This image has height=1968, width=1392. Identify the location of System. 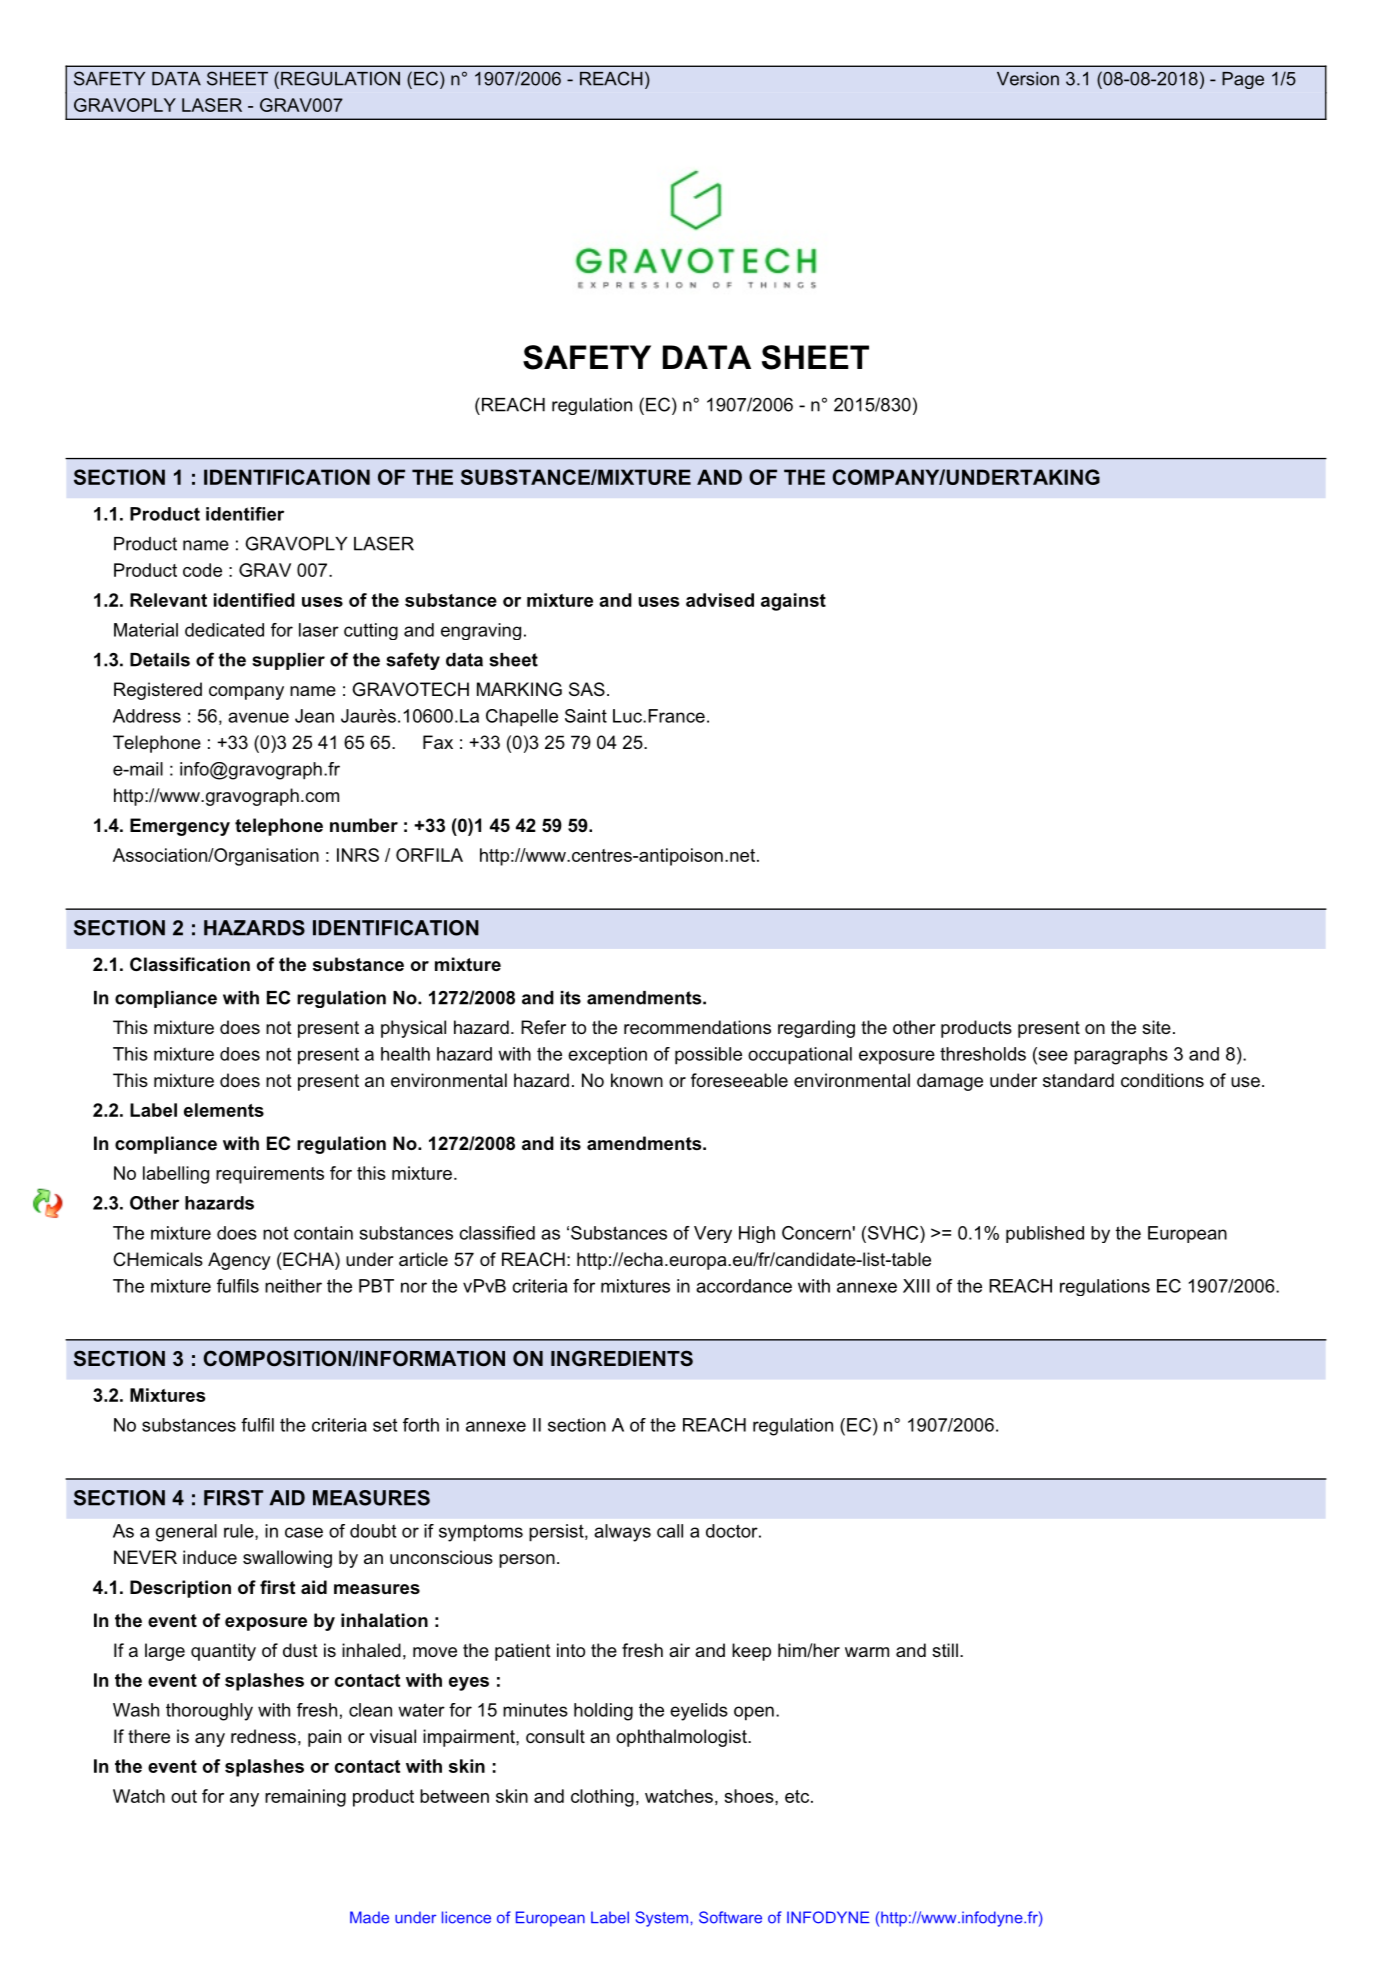
(663, 1919).
